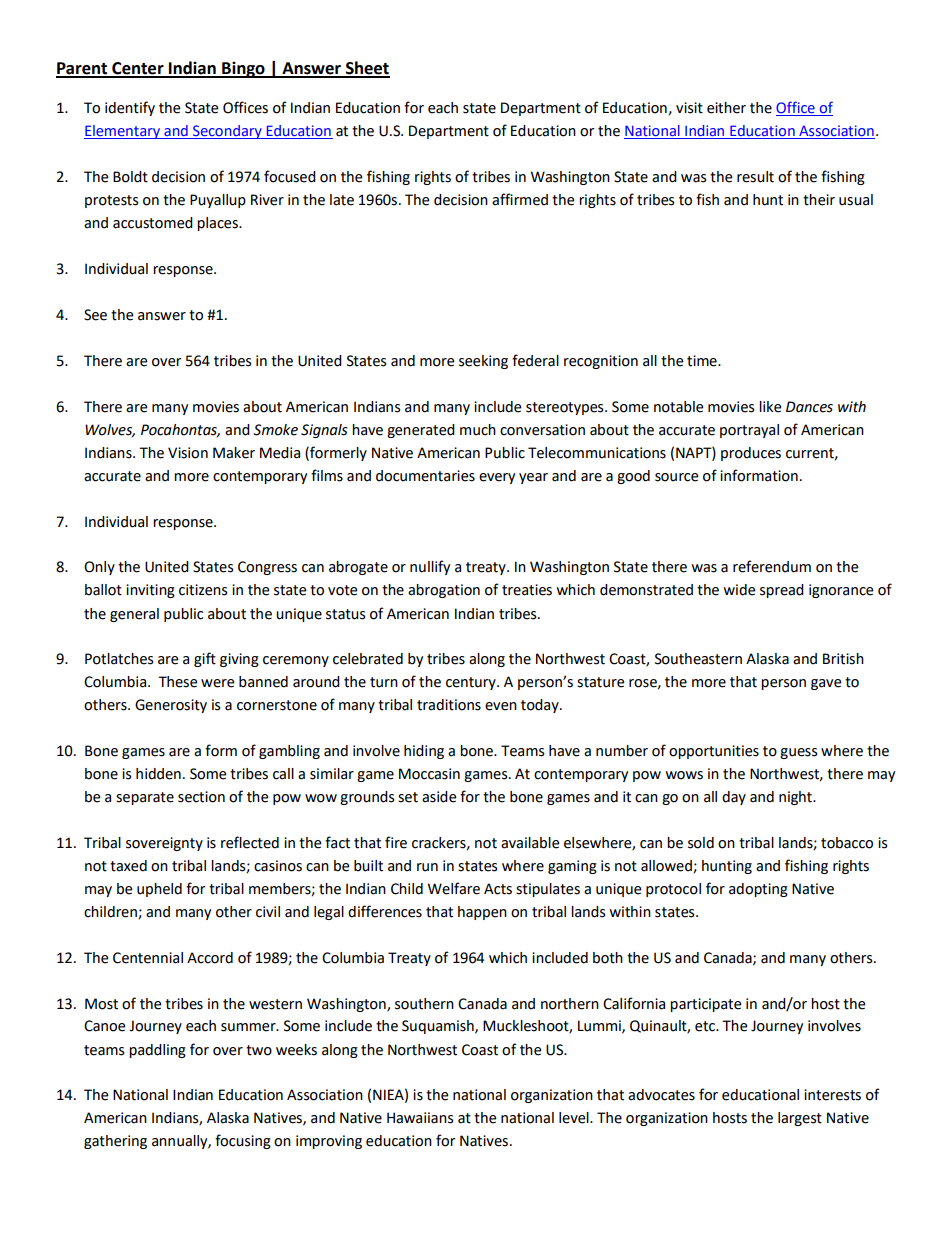  I want to click on either, so click(726, 108).
